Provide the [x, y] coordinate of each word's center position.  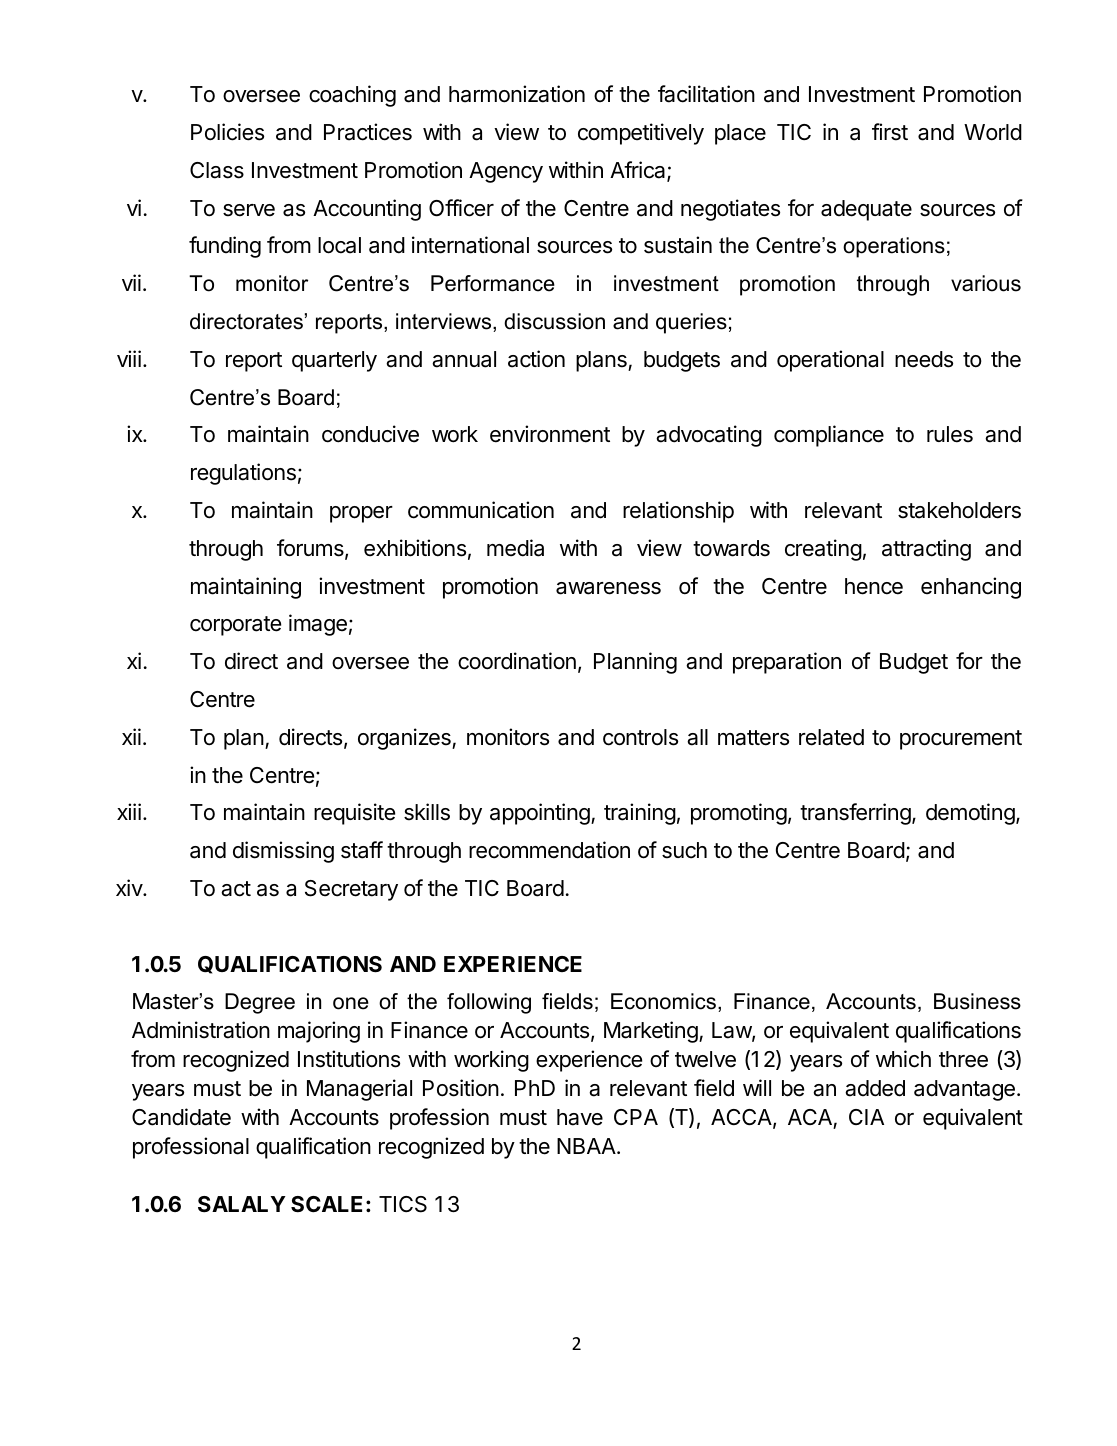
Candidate [181, 1117]
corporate [235, 626]
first [890, 132]
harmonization [517, 94]
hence [874, 586]
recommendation [549, 850]
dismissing [283, 852]
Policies [227, 132]
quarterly [334, 361]
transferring [856, 814]
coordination [517, 661]
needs [924, 359]
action [536, 359]
